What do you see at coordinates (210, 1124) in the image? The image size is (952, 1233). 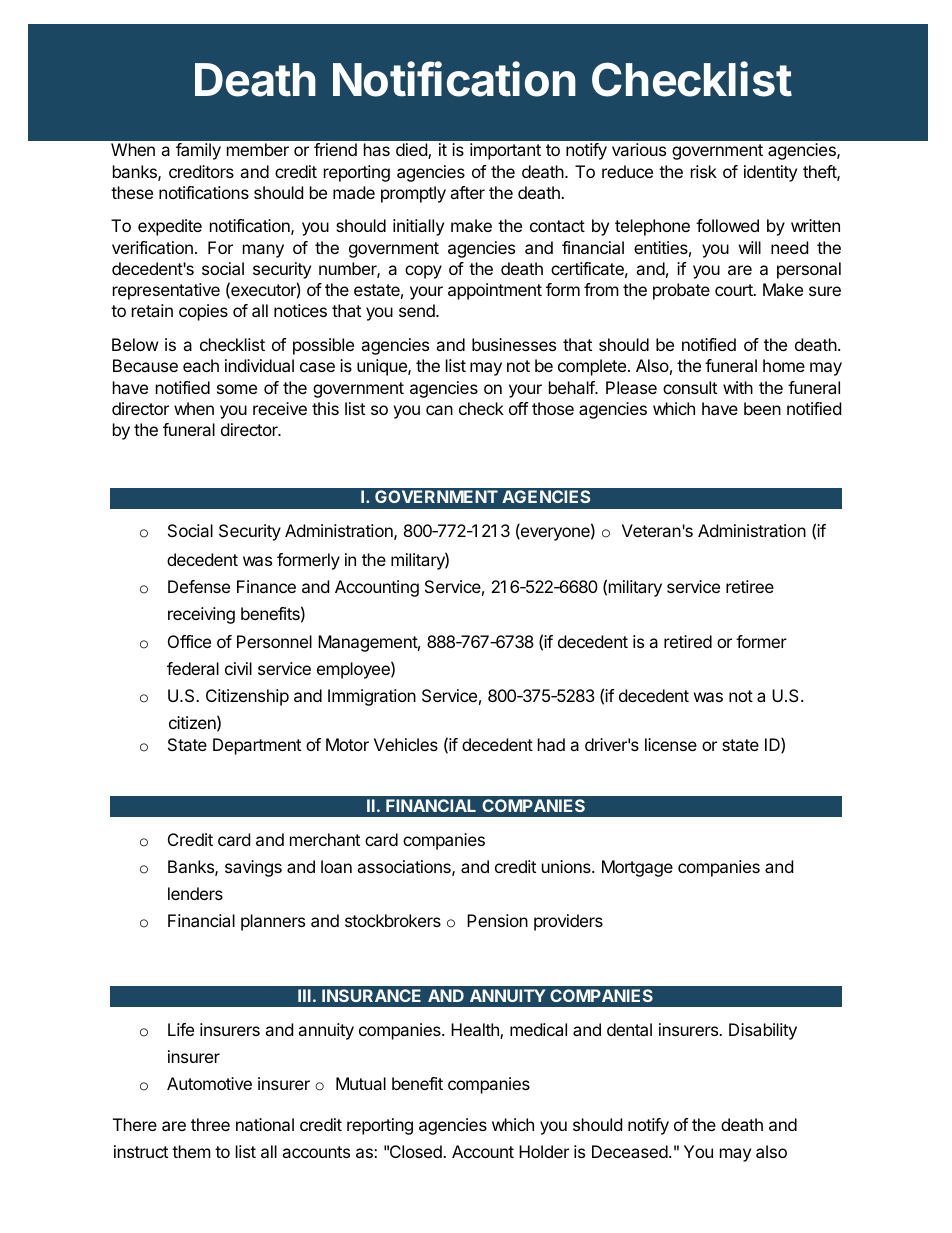 I see `three` at bounding box center [210, 1124].
